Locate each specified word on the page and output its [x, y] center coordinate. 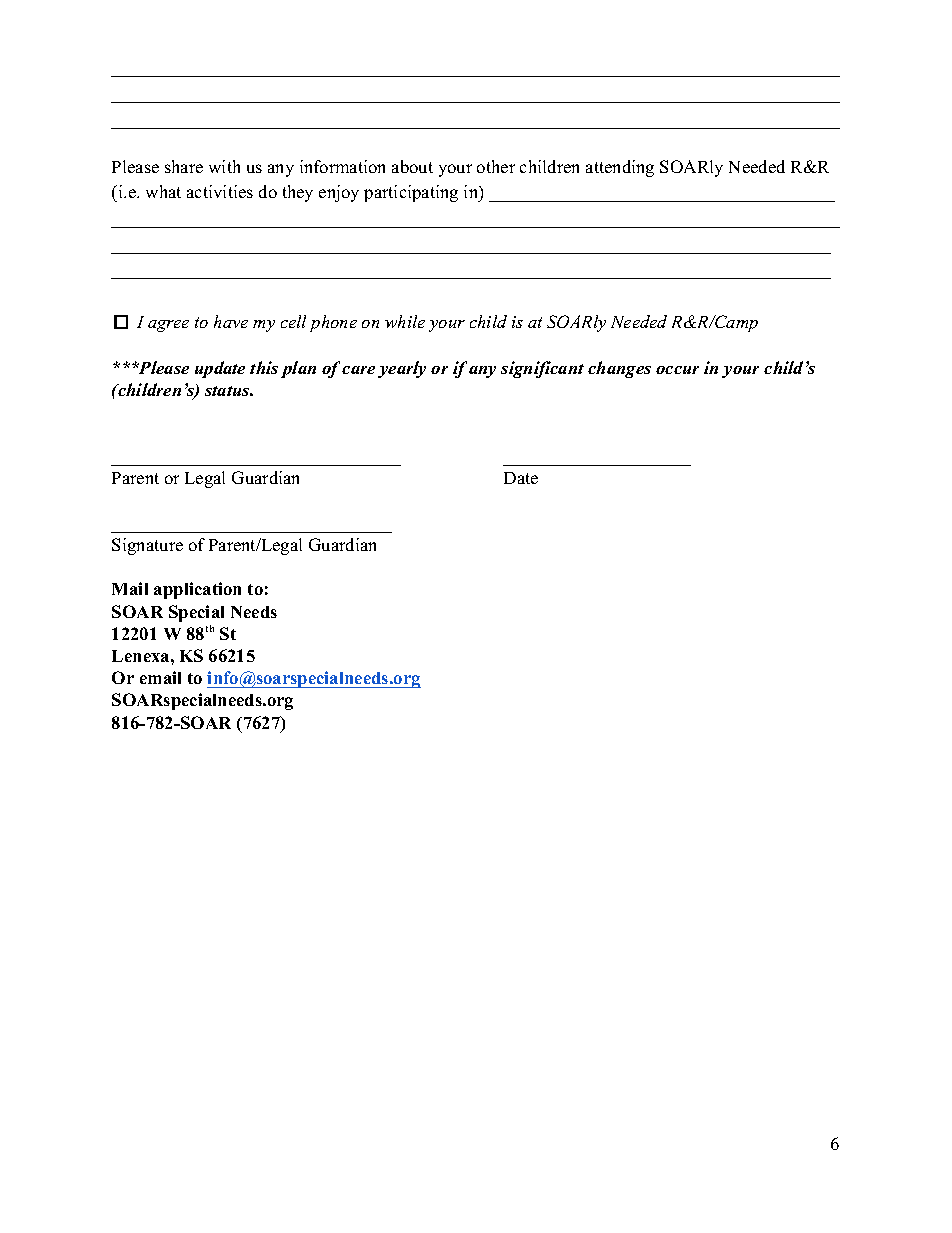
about [412, 166]
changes [619, 369]
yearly [402, 369]
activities [220, 191]
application [197, 590]
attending [620, 168]
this [264, 367]
